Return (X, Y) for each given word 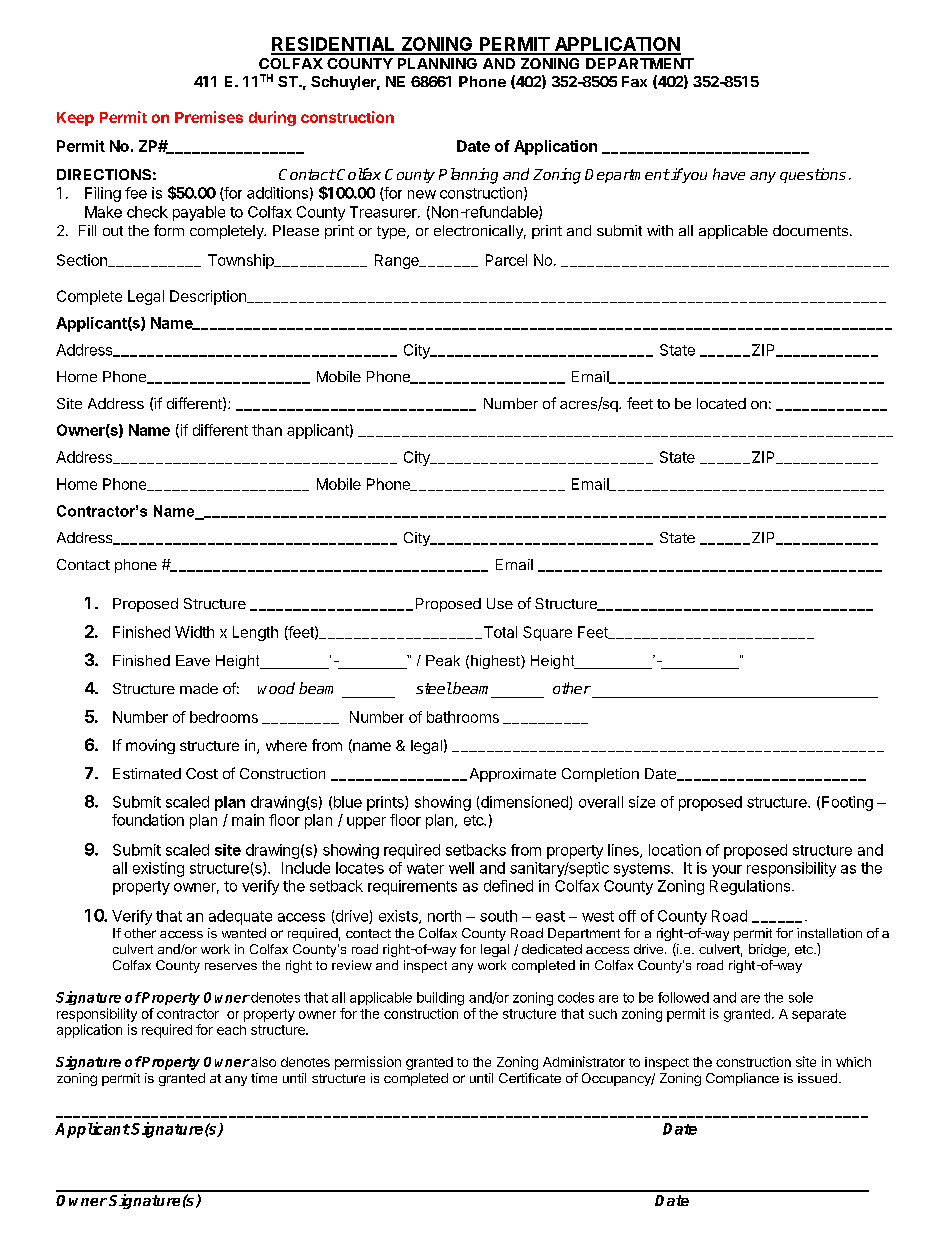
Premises (209, 117)
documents (810, 230)
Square (547, 633)
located (721, 403)
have (729, 174)
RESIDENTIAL (334, 45)
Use (500, 603)
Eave (193, 660)
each (231, 1030)
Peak (443, 660)
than (267, 430)
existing (158, 869)
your (727, 871)
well (461, 868)
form (169, 230)
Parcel (506, 260)
